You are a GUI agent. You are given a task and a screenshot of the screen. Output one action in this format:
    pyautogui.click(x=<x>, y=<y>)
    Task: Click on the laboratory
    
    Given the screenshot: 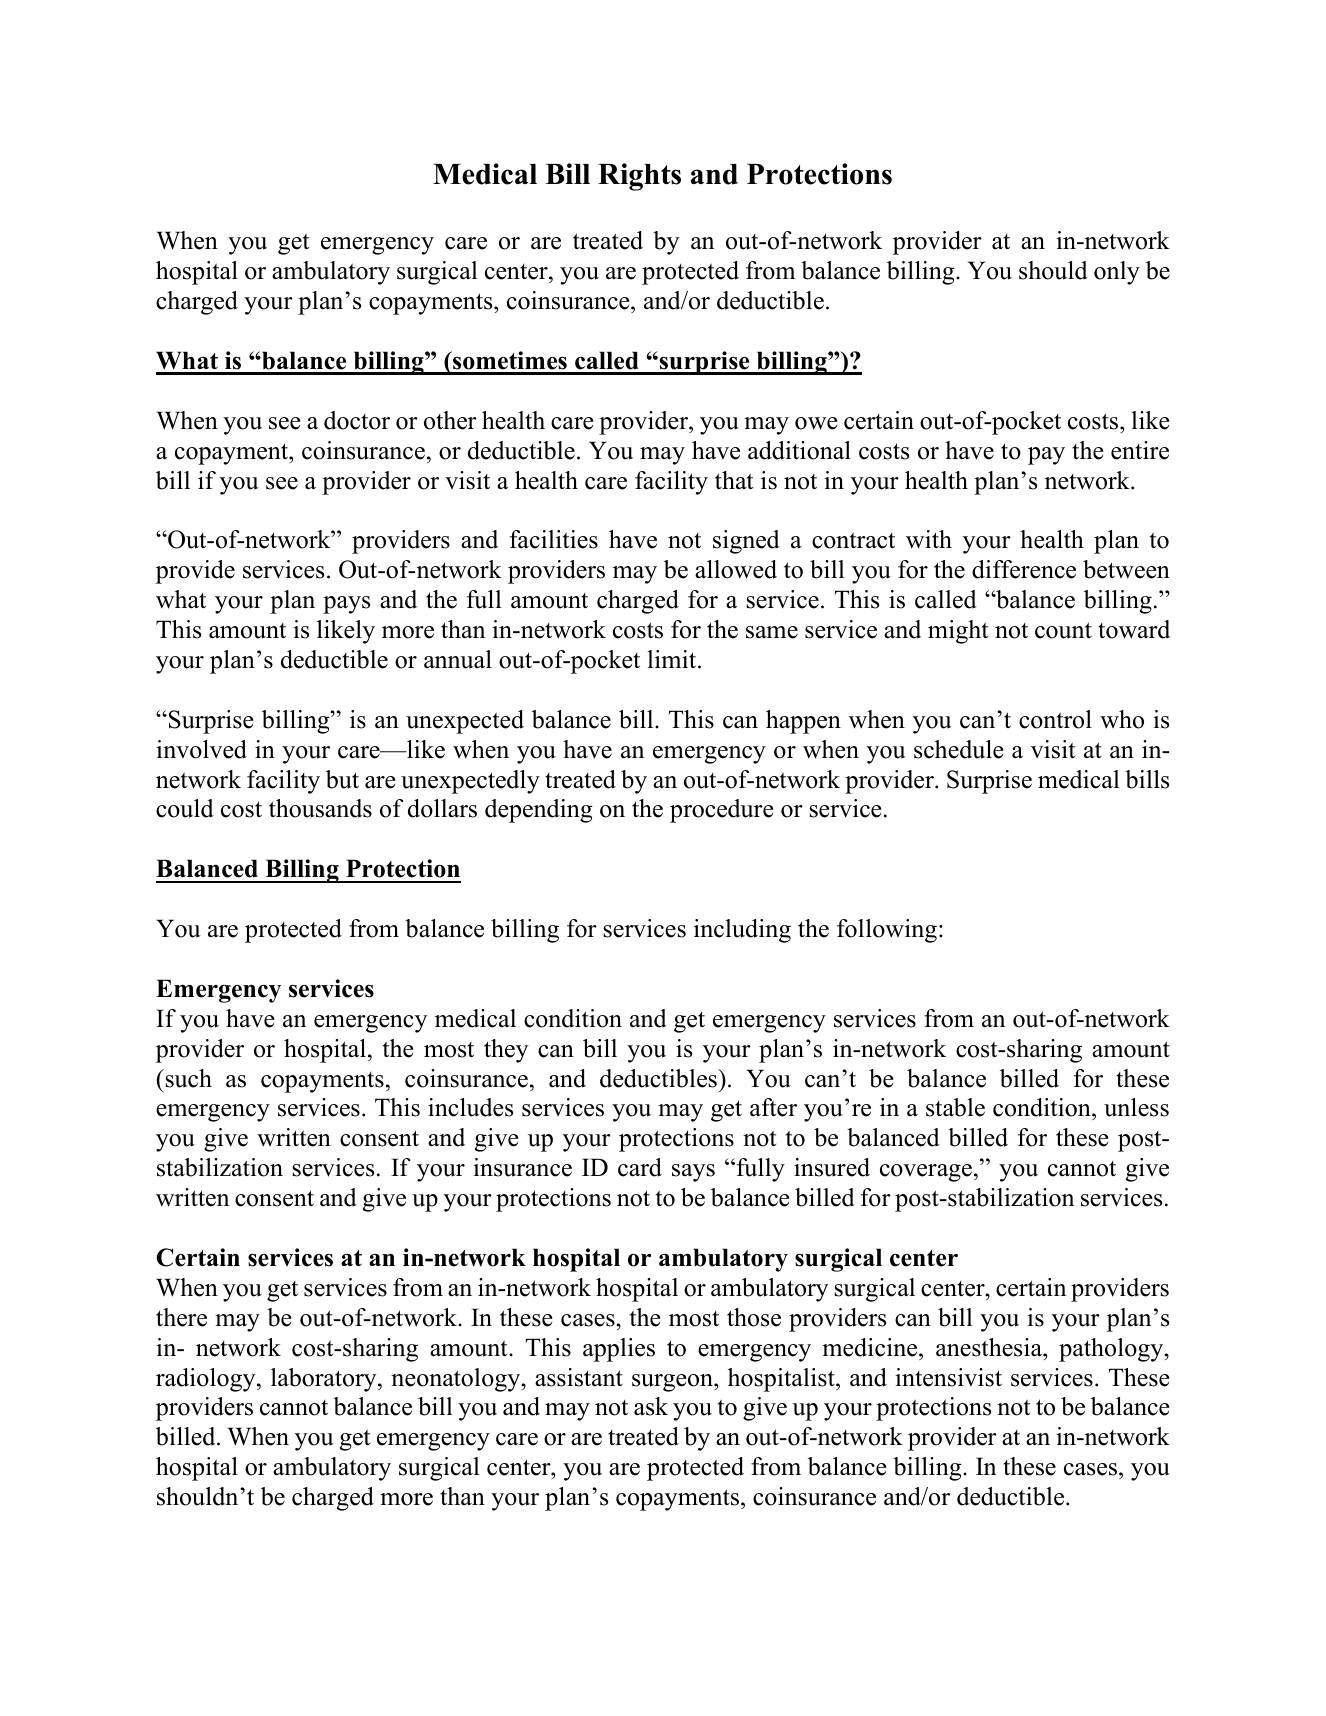 What is the action you would take?
    pyautogui.click(x=325, y=1380)
